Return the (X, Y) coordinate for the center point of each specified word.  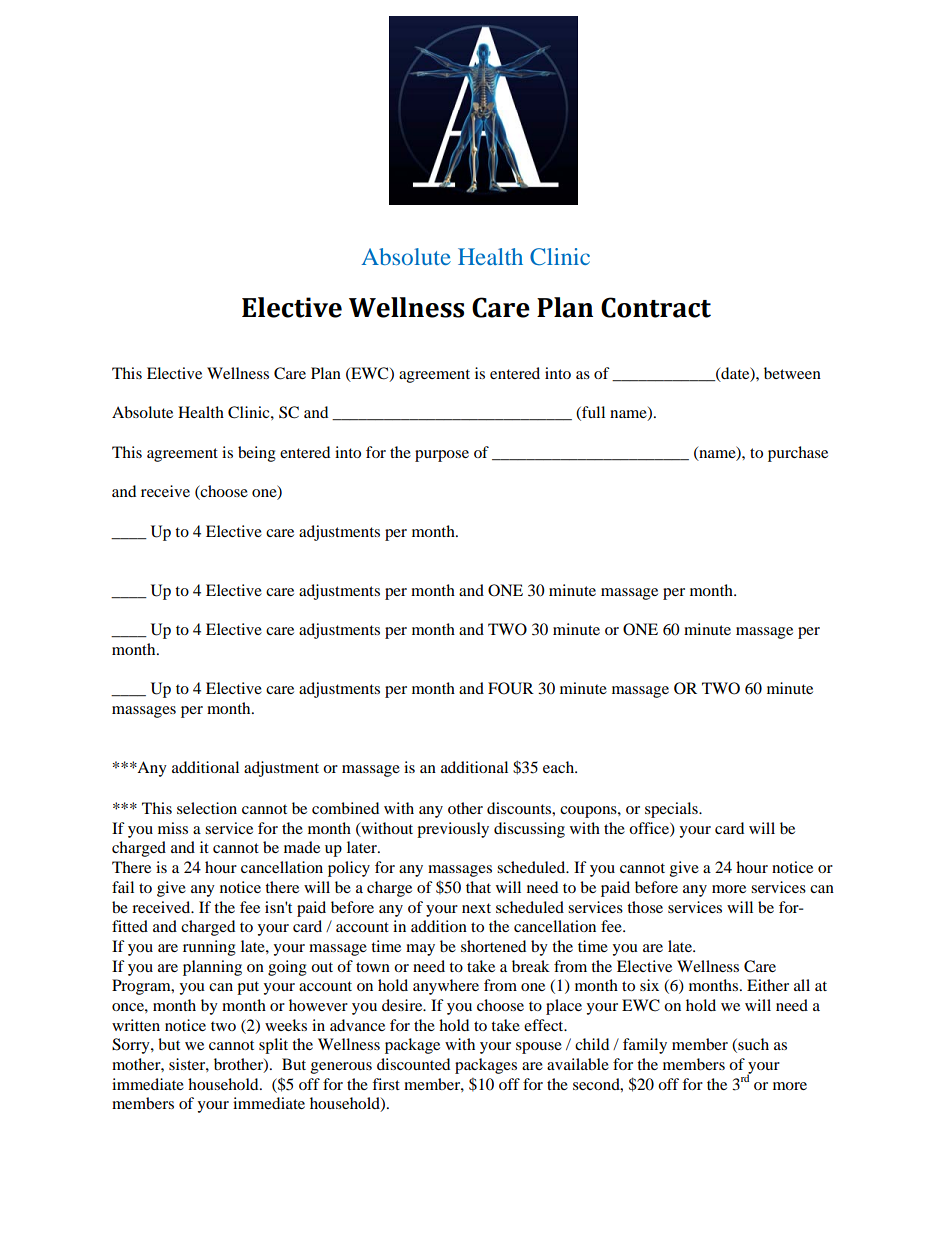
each (560, 767)
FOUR (511, 688)
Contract (656, 307)
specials (672, 810)
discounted (413, 1064)
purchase (798, 454)
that (478, 887)
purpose (442, 456)
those (645, 907)
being (257, 454)
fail (123, 887)
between (792, 373)
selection (207, 808)
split (273, 1046)
